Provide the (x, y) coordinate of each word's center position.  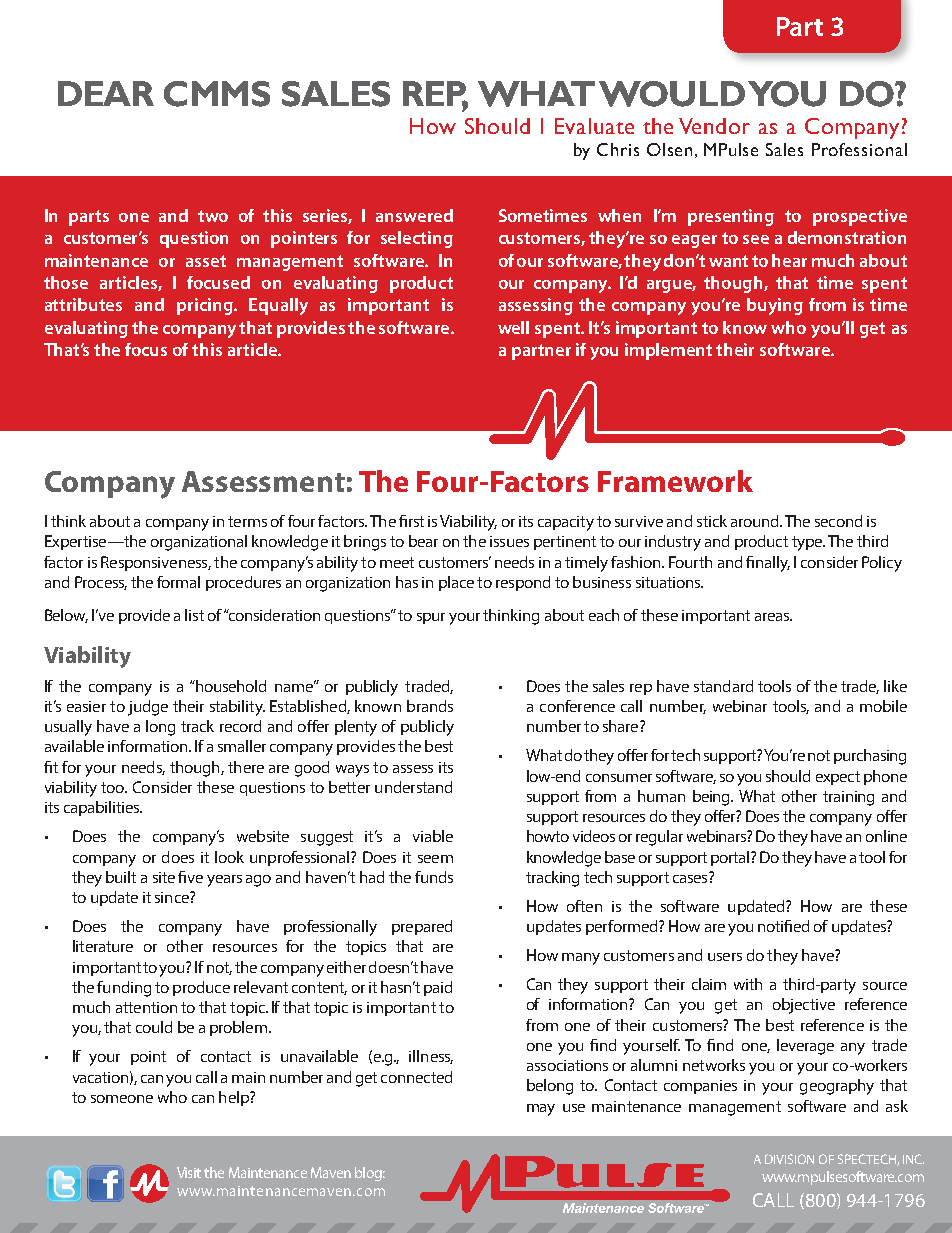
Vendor (714, 126)
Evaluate (594, 126)
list (194, 615)
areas (773, 617)
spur (431, 618)
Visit (189, 1172)
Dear (106, 93)
